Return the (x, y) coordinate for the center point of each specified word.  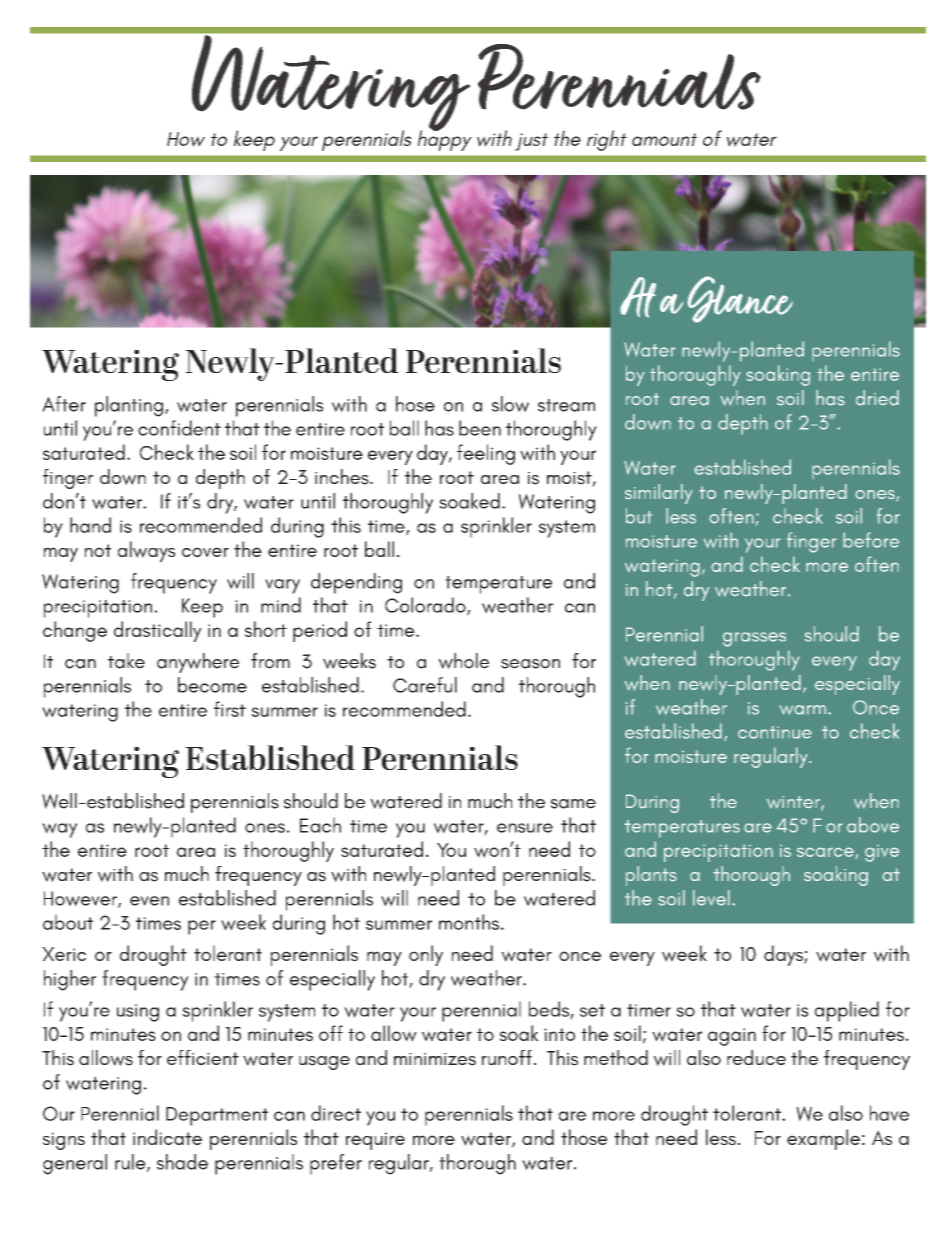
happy (445, 139)
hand (90, 525)
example (823, 1139)
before (871, 540)
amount (664, 139)
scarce (826, 853)
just (531, 142)
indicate (167, 1137)
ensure (525, 828)
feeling (486, 454)
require (375, 1141)
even (149, 901)
